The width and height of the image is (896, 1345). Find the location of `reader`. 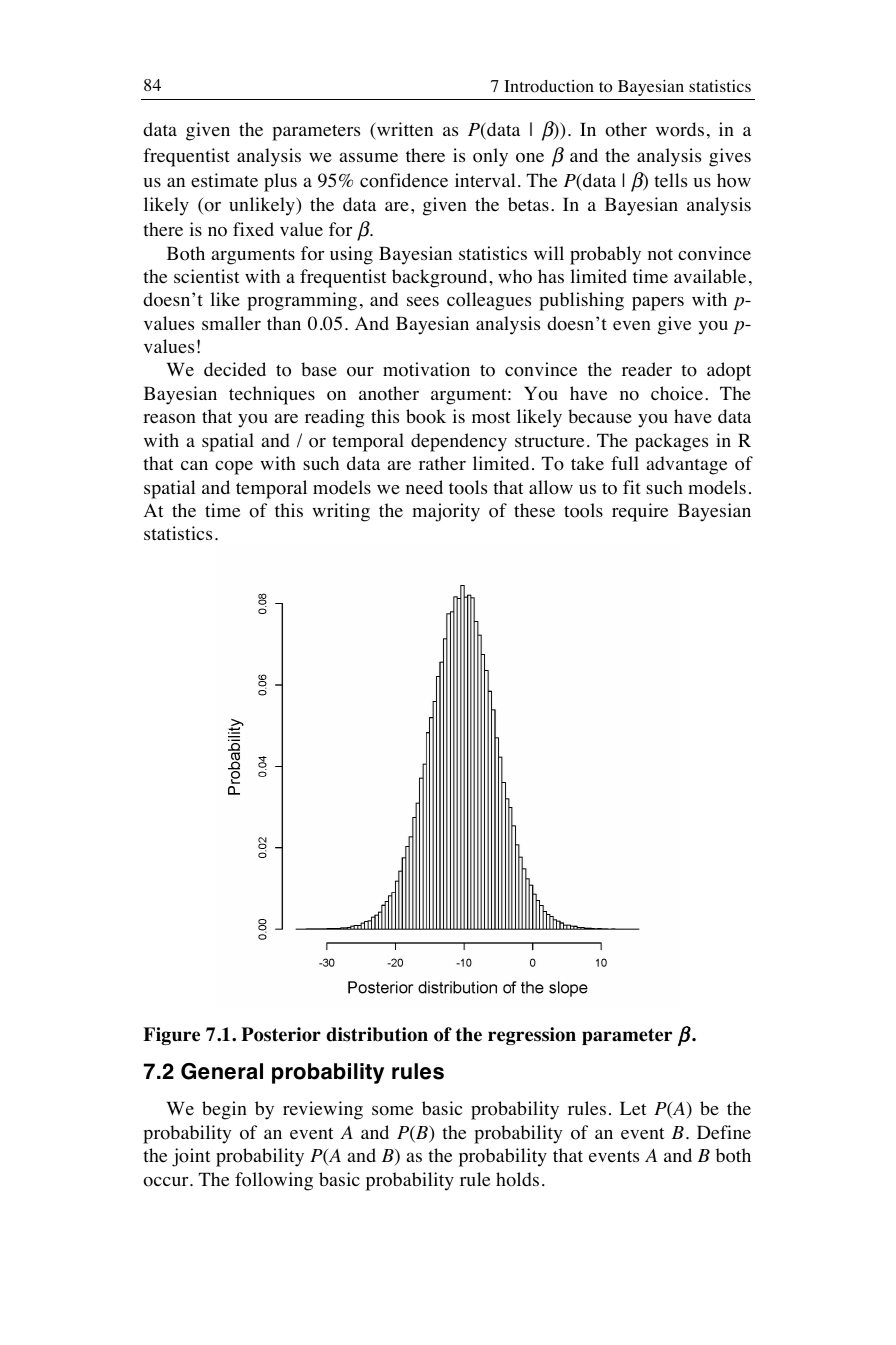

reader is located at coordinates (647, 369).
